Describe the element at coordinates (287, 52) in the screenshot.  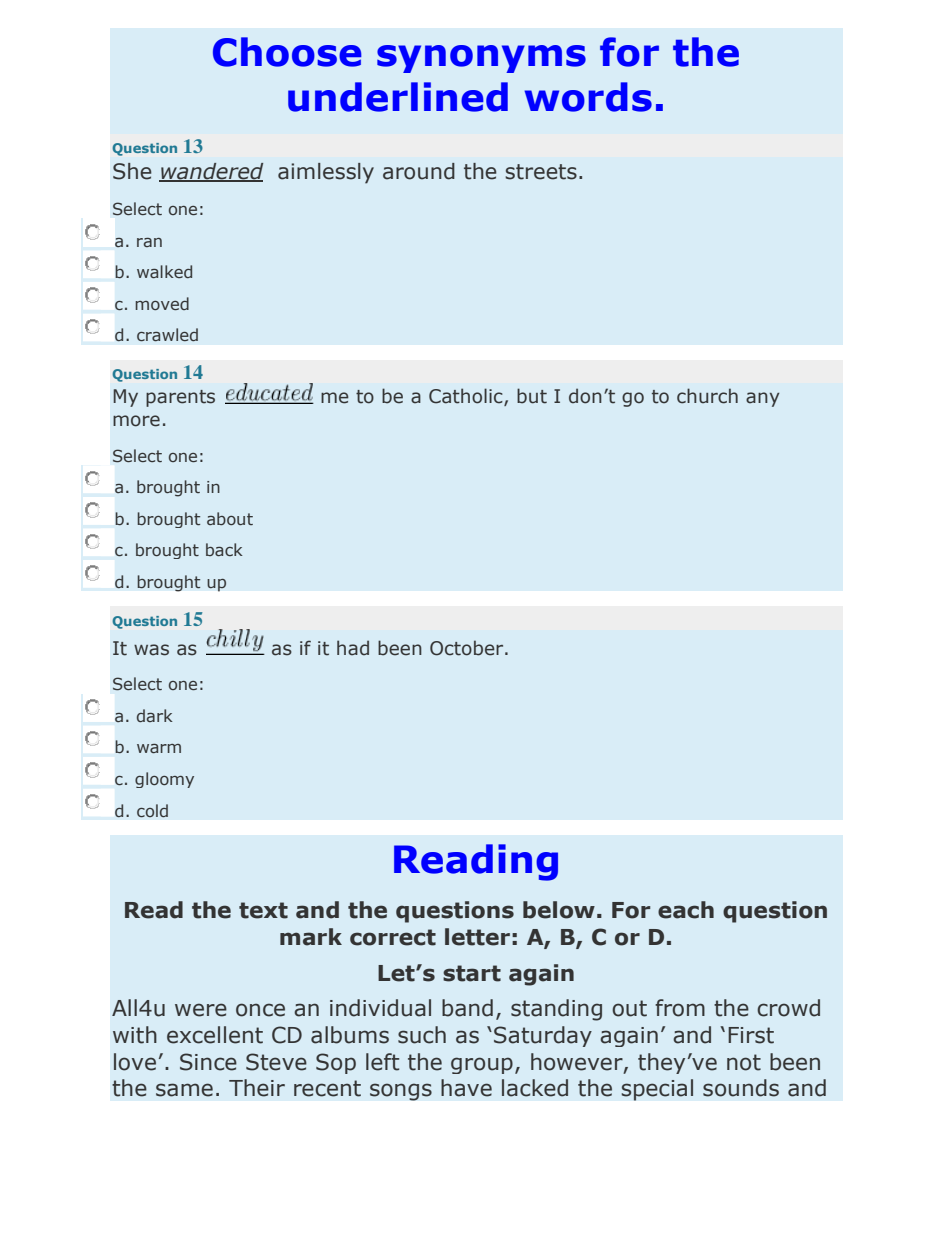
I see `Choose` at that location.
